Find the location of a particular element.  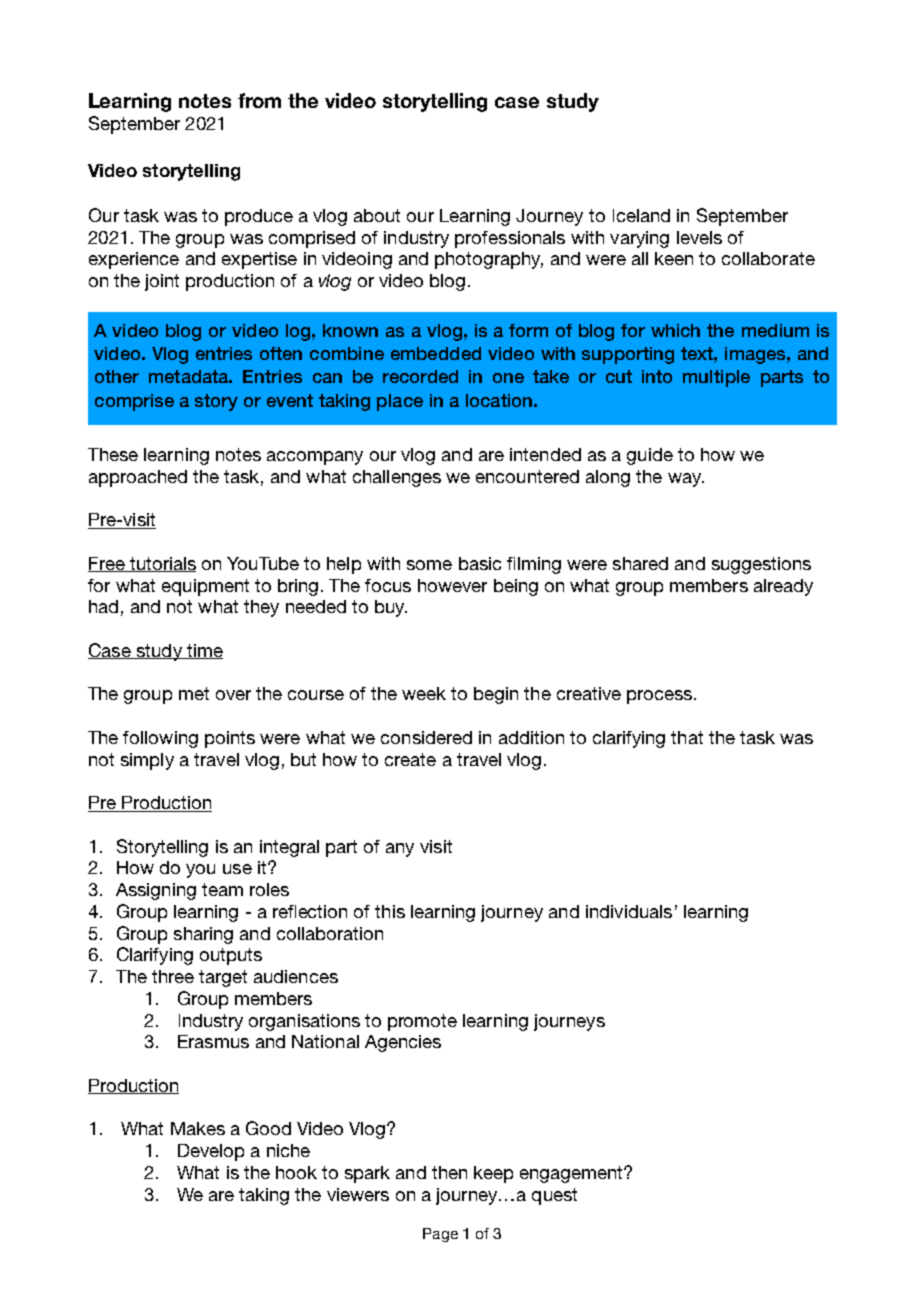

time is located at coordinates (204, 651).
